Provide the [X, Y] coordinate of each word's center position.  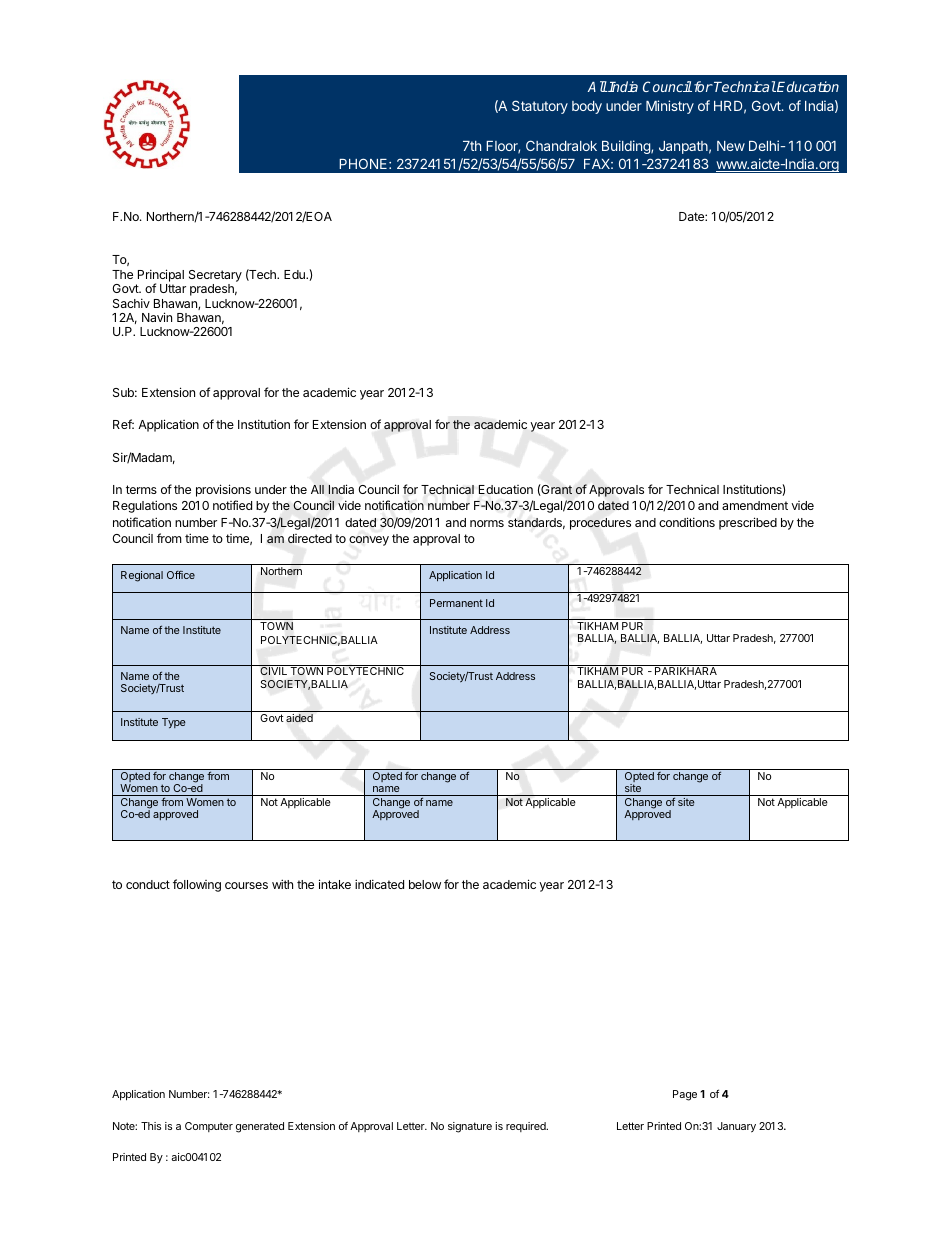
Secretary [215, 276]
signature [470, 1127]
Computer [209, 1127]
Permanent [456, 603]
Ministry [670, 107]
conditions [687, 522]
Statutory [540, 107]
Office [181, 575]
